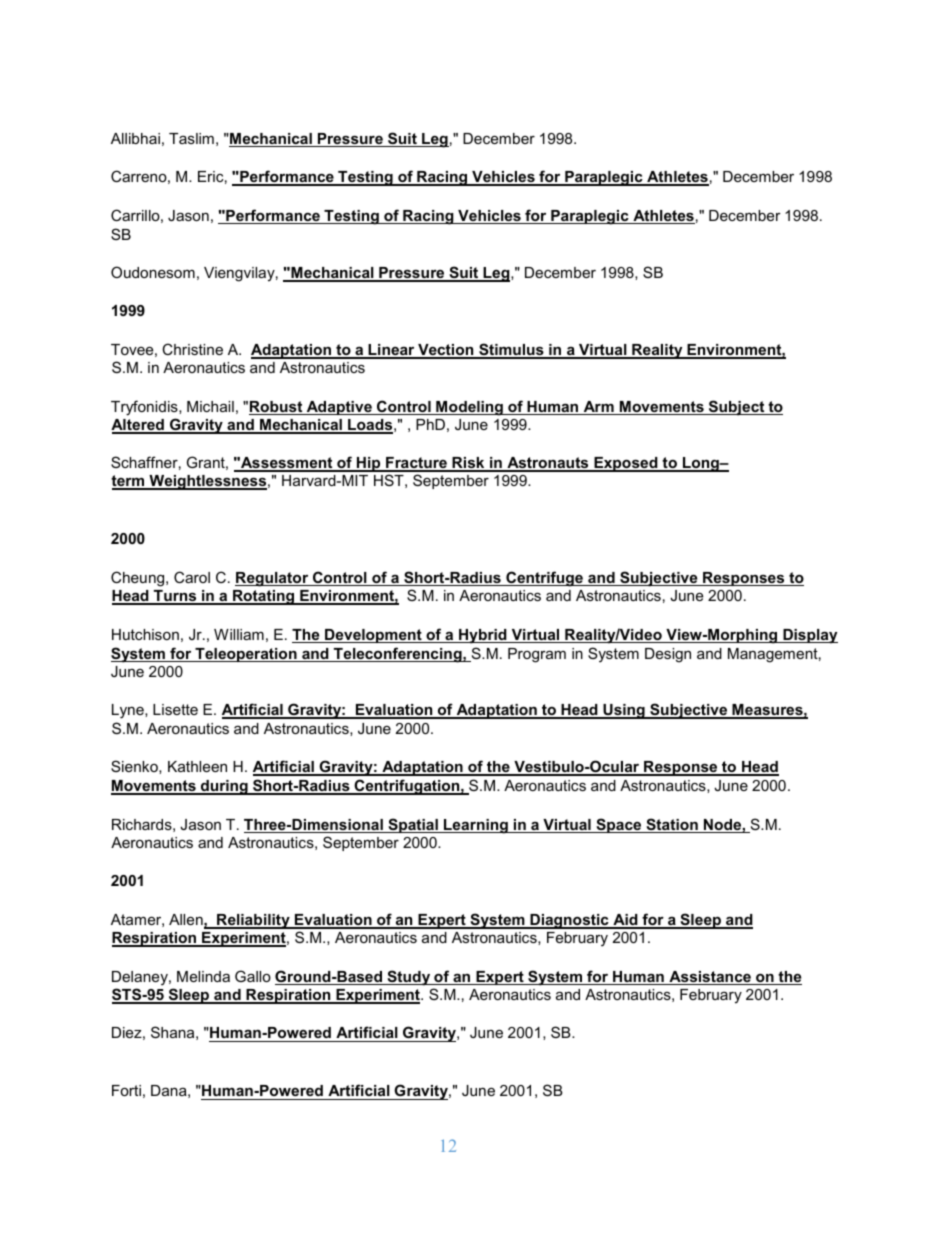 This document has width=952, height=1233. I want to click on Forti, so click(126, 1090).
